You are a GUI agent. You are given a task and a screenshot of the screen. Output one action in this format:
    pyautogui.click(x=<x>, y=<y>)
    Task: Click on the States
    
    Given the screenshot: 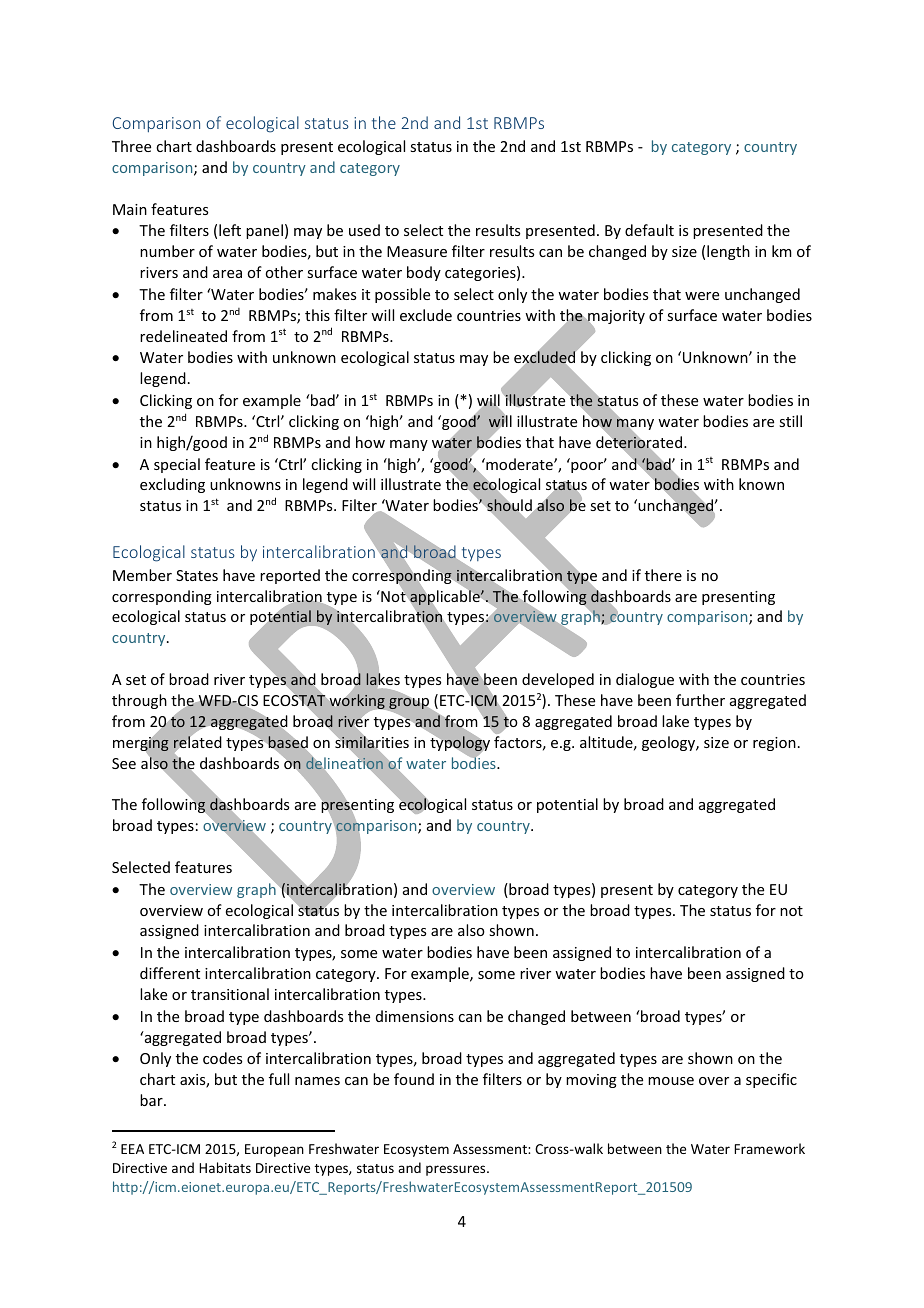 What is the action you would take?
    pyautogui.click(x=197, y=575)
